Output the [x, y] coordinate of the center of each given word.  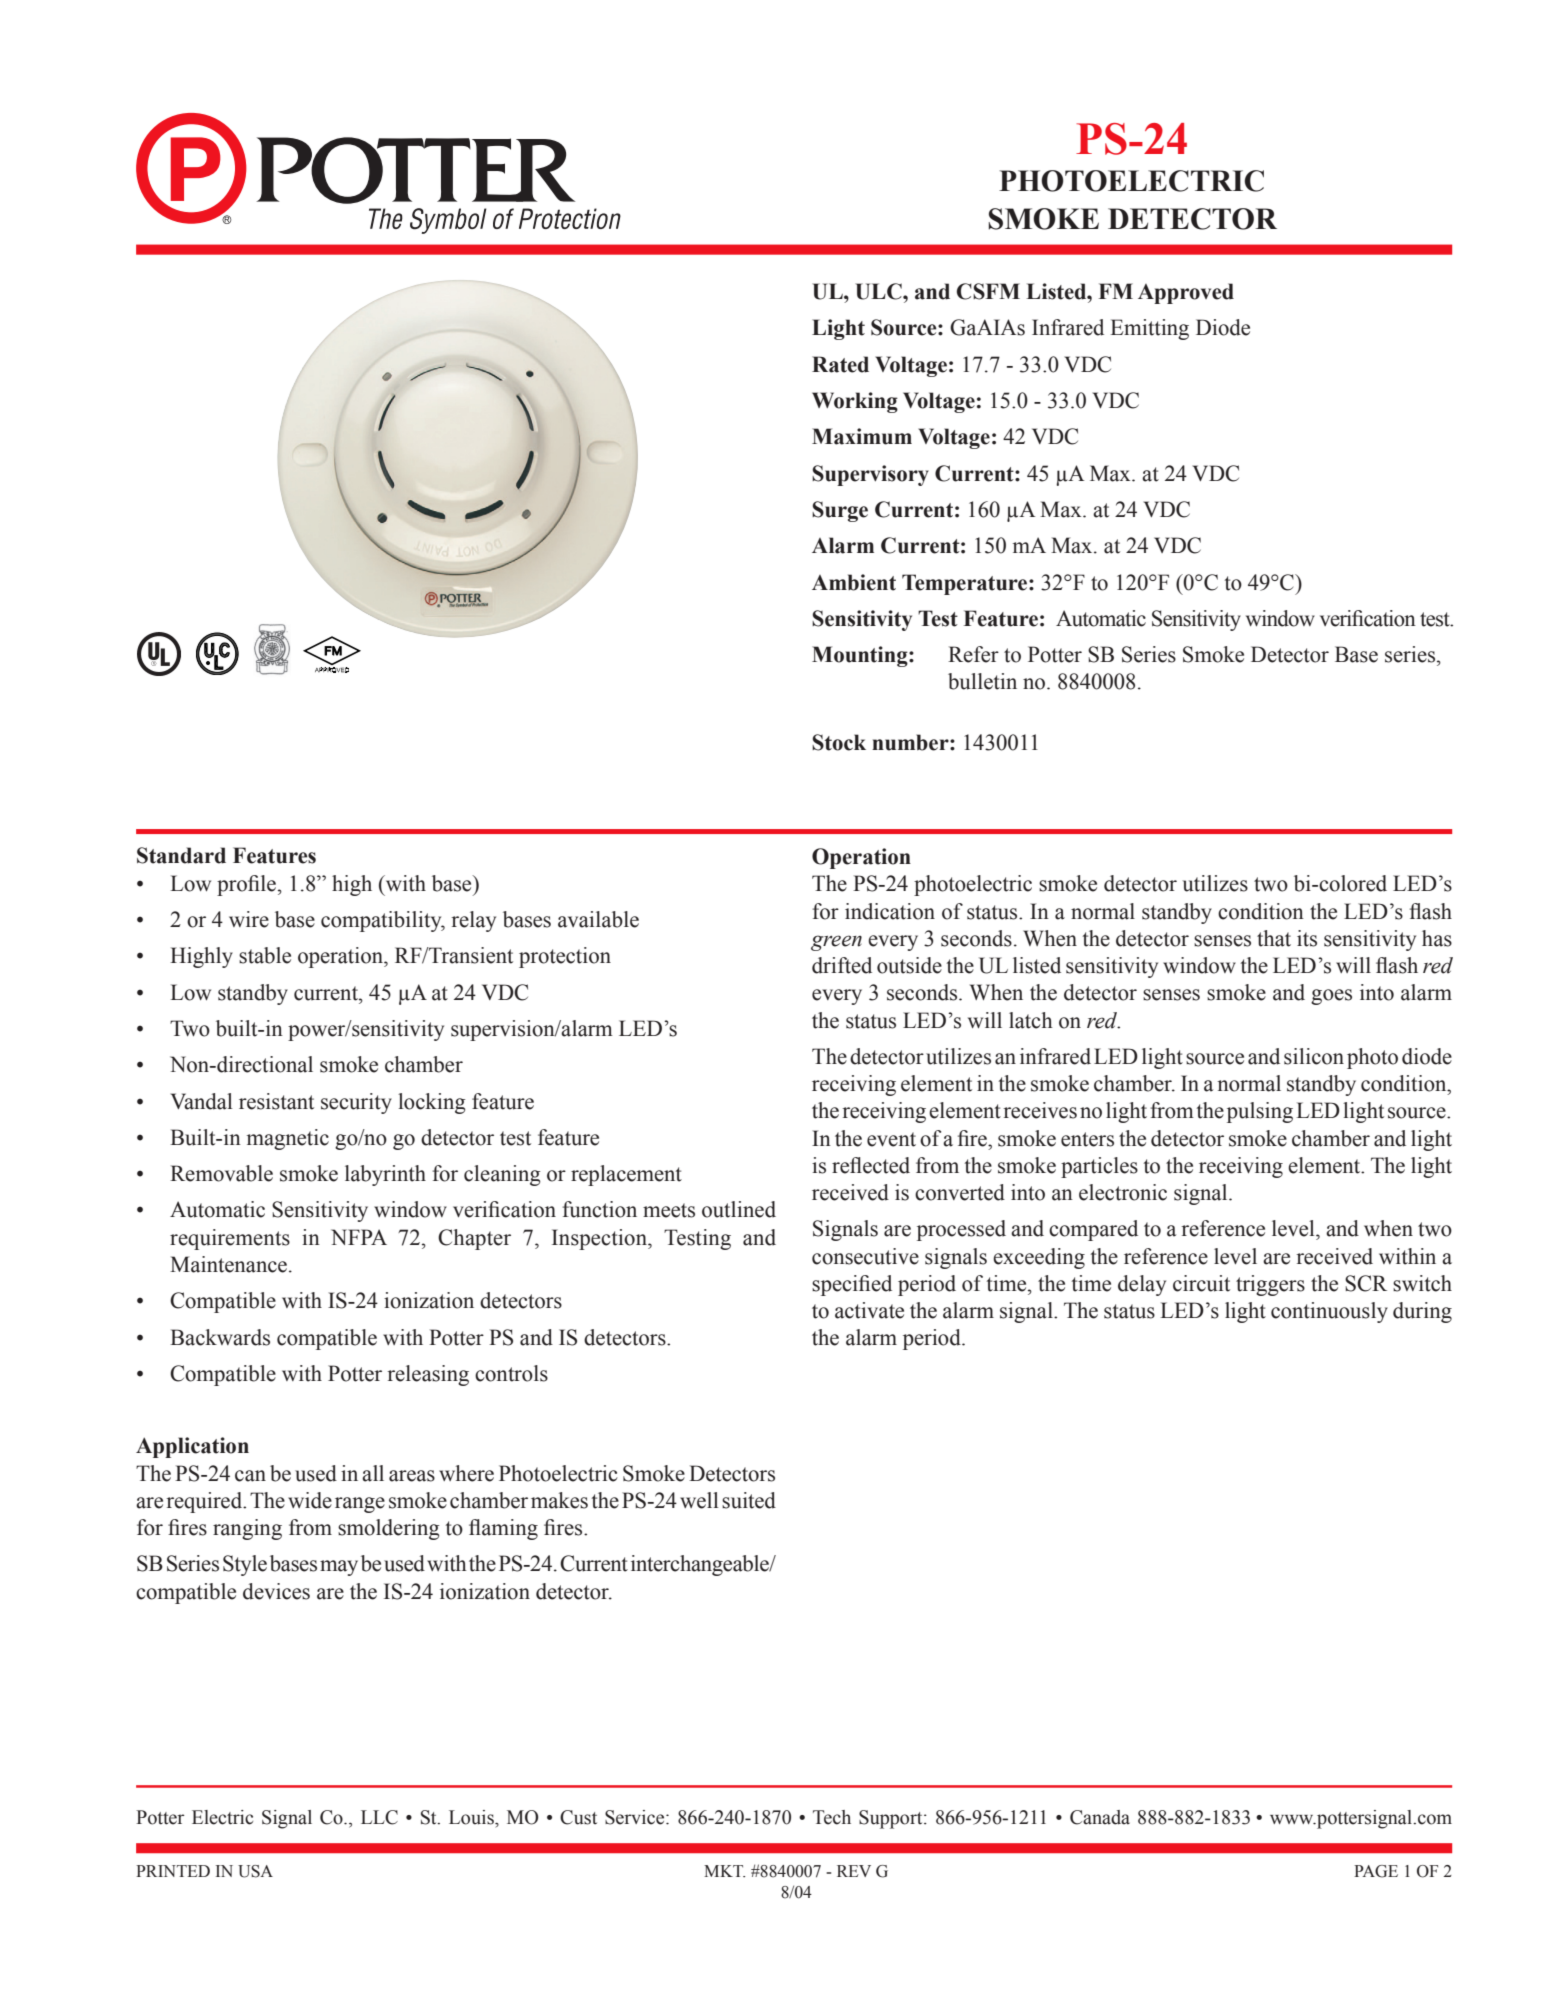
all [373, 1473]
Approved [1186, 293]
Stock [839, 742]
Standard [181, 855]
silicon [1314, 1056]
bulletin [982, 681]
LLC [379, 1817]
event [891, 1139]
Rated [840, 364]
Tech [832, 1817]
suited [749, 1500]
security [356, 1103]
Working [855, 402]
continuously [1329, 1312]
